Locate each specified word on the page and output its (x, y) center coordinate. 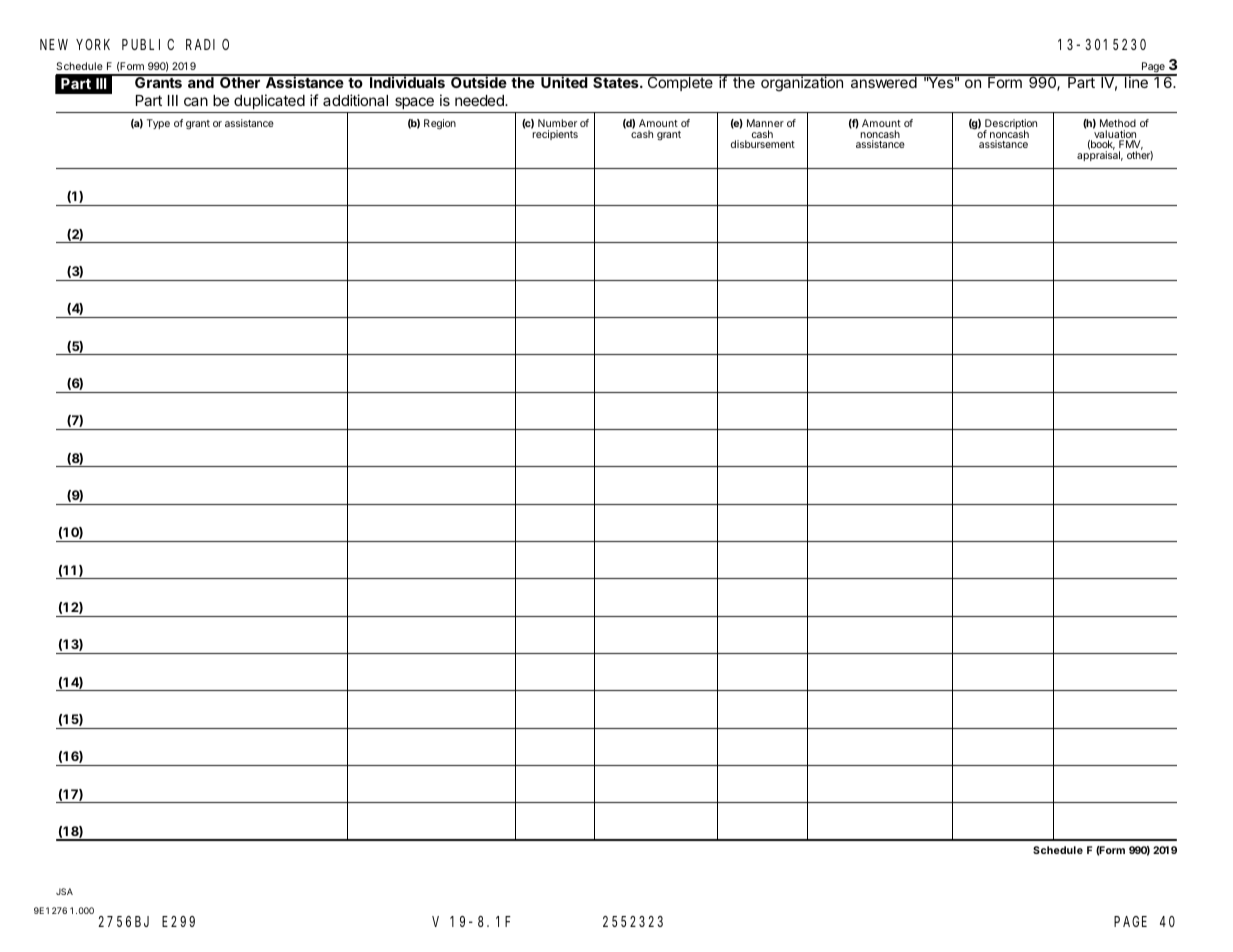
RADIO (207, 44)
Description (1010, 125)
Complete (680, 83)
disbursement (763, 144)
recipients (554, 134)
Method (1118, 123)
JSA (64, 891)
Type (158, 124)
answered (883, 81)
